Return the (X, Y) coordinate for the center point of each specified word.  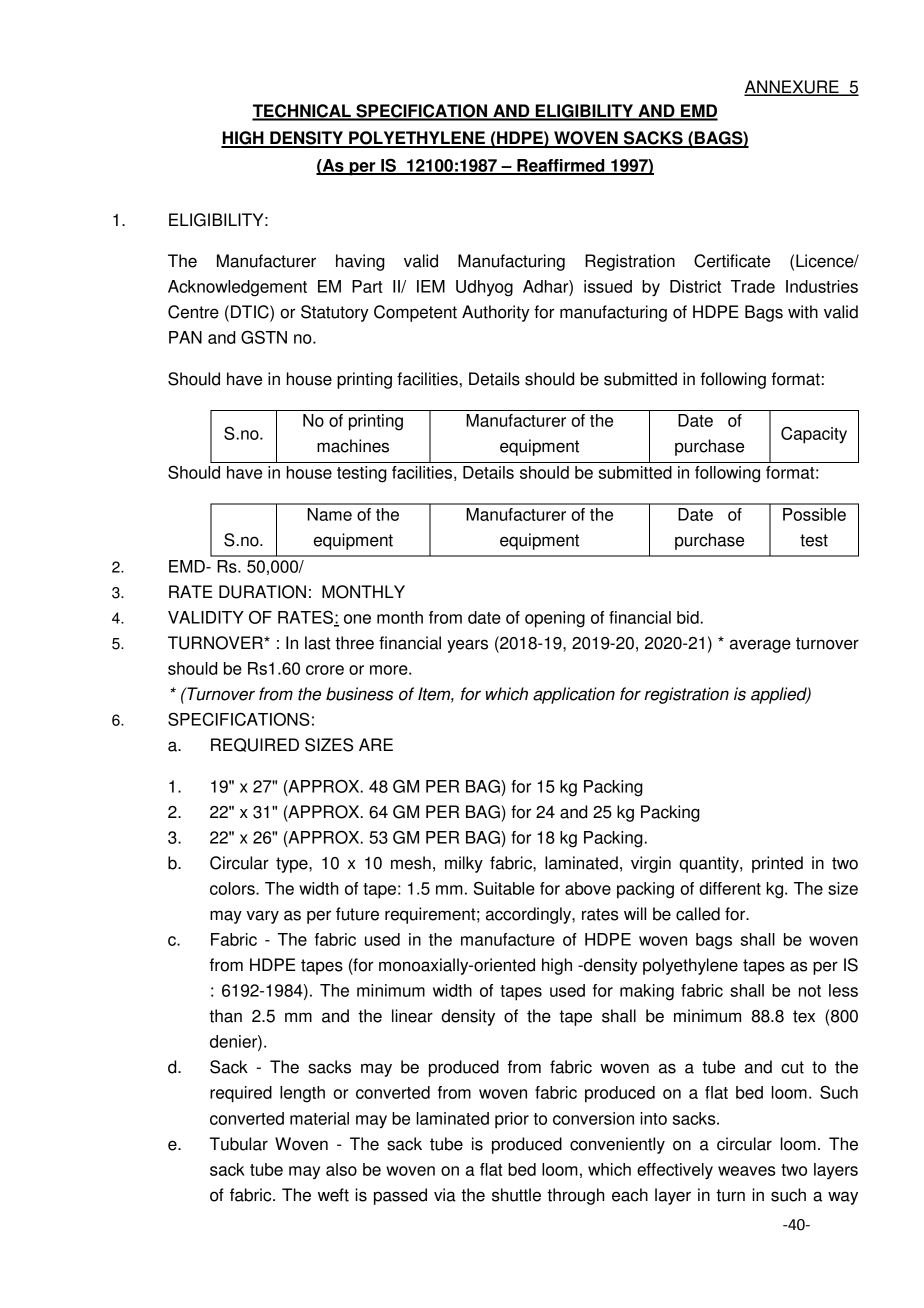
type (293, 865)
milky (464, 864)
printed (777, 864)
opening (555, 619)
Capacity (814, 435)
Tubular (239, 1144)
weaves (746, 1171)
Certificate (732, 261)
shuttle (516, 1195)
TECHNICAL (302, 112)
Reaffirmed (561, 166)
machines (353, 446)
